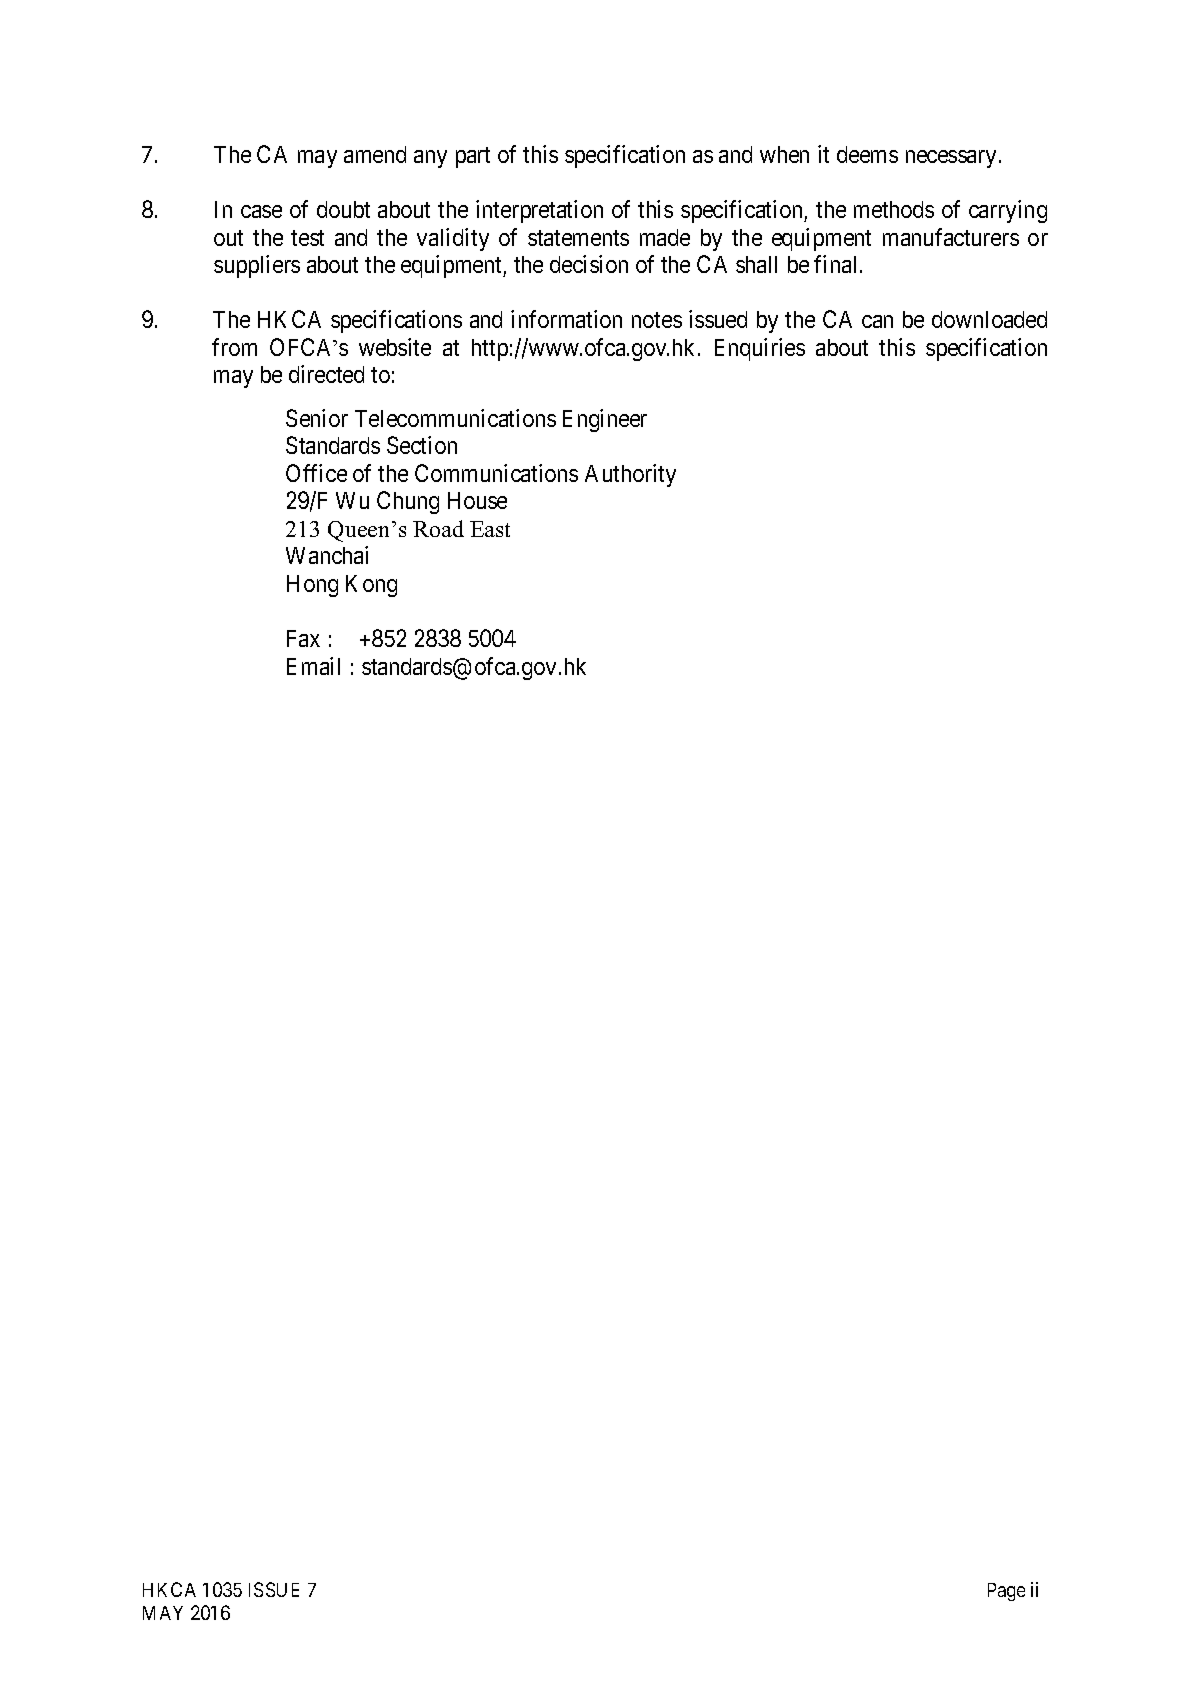 The width and height of the screenshot is (1190, 1682). Describe the element at coordinates (371, 586) in the screenshot. I see `Kong` at that location.
